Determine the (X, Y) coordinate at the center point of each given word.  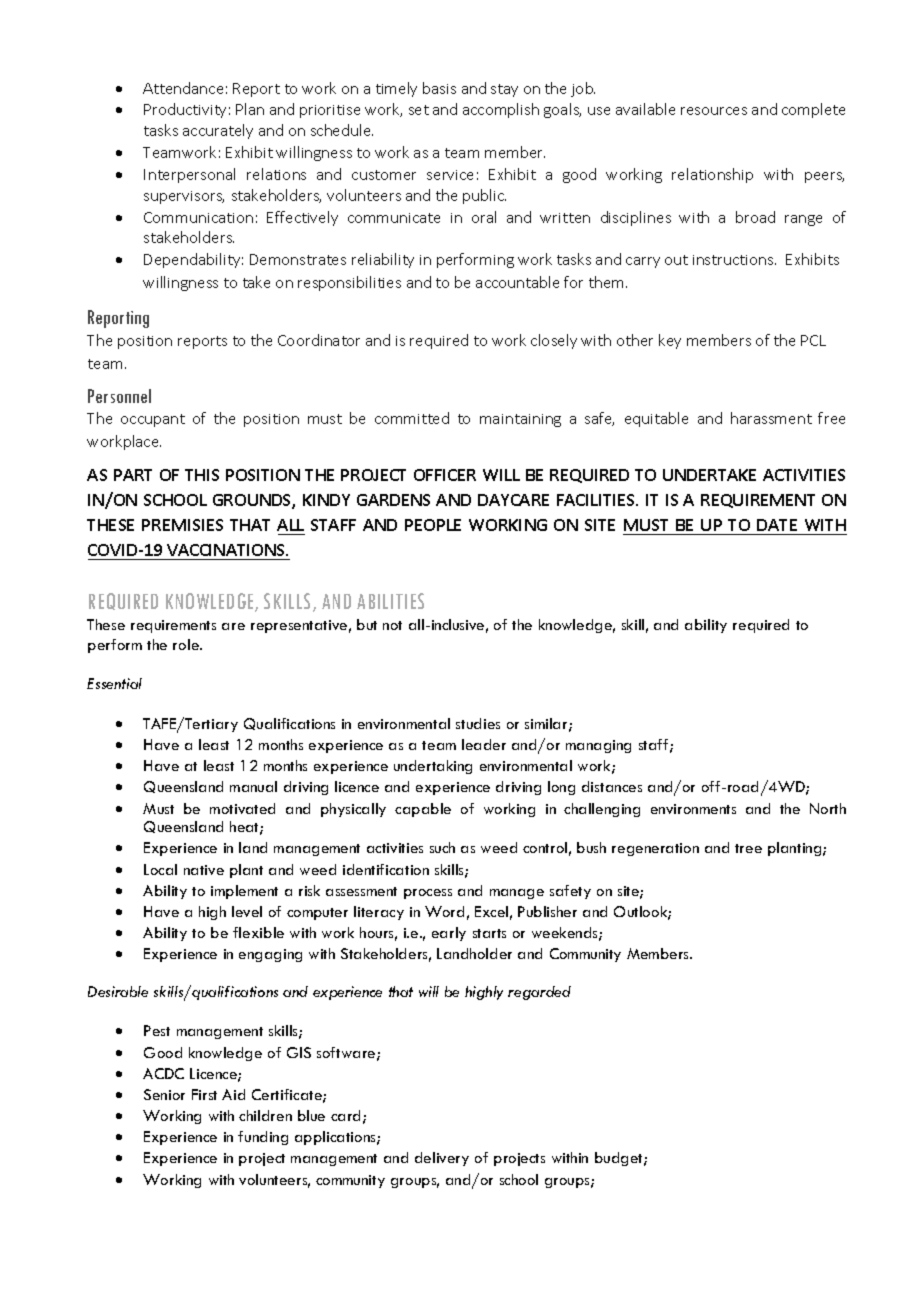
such (442, 847)
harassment (771, 418)
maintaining (520, 420)
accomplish (501, 110)
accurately (218, 131)
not (392, 625)
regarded (539, 993)
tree (748, 848)
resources (714, 111)
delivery (442, 1159)
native (204, 870)
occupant (153, 420)
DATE (777, 525)
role (187, 644)
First (204, 1094)
